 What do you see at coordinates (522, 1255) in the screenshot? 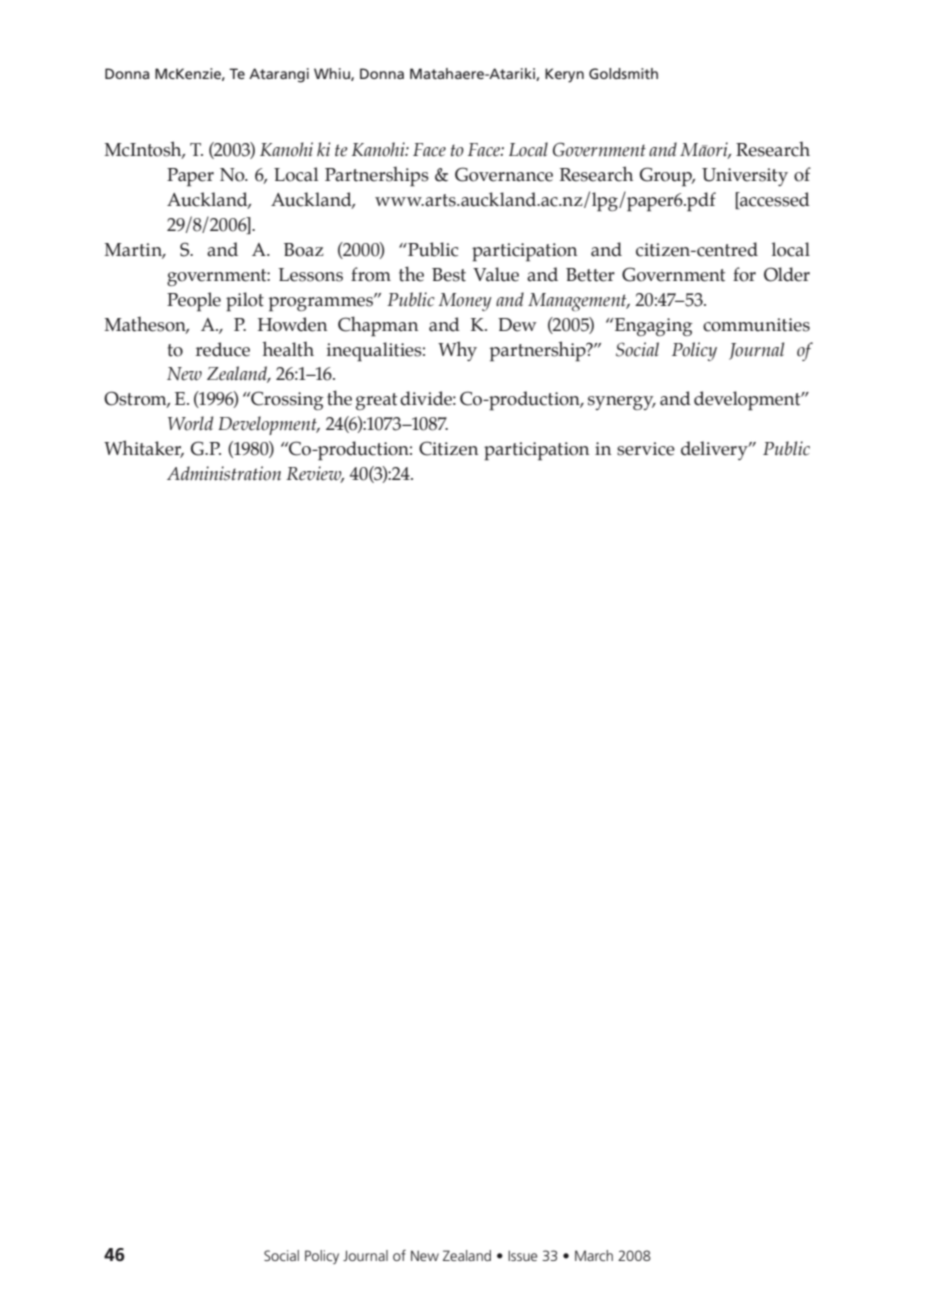
I see `Issue` at bounding box center [522, 1255].
